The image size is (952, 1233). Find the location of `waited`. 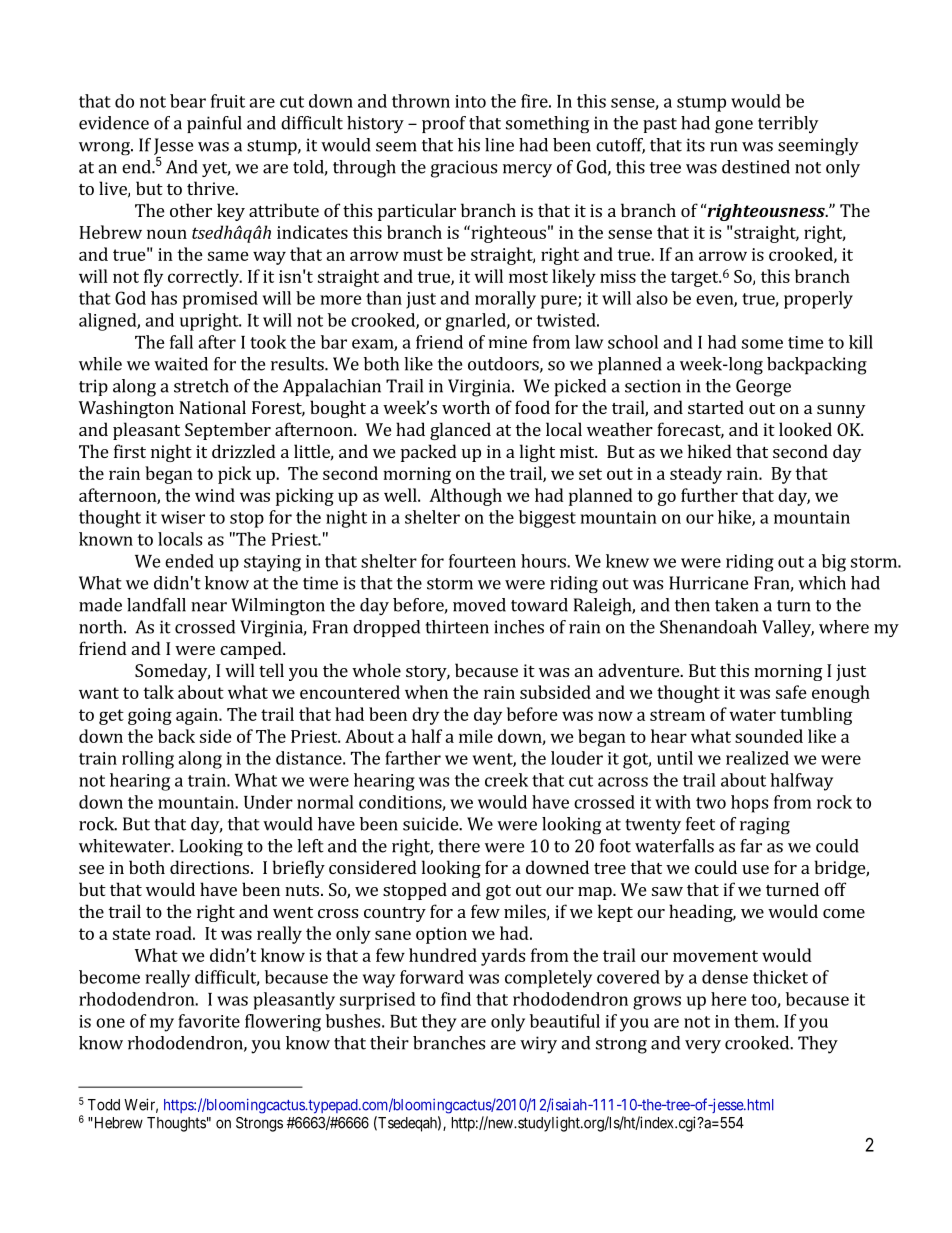

waited is located at coordinates (181, 364).
